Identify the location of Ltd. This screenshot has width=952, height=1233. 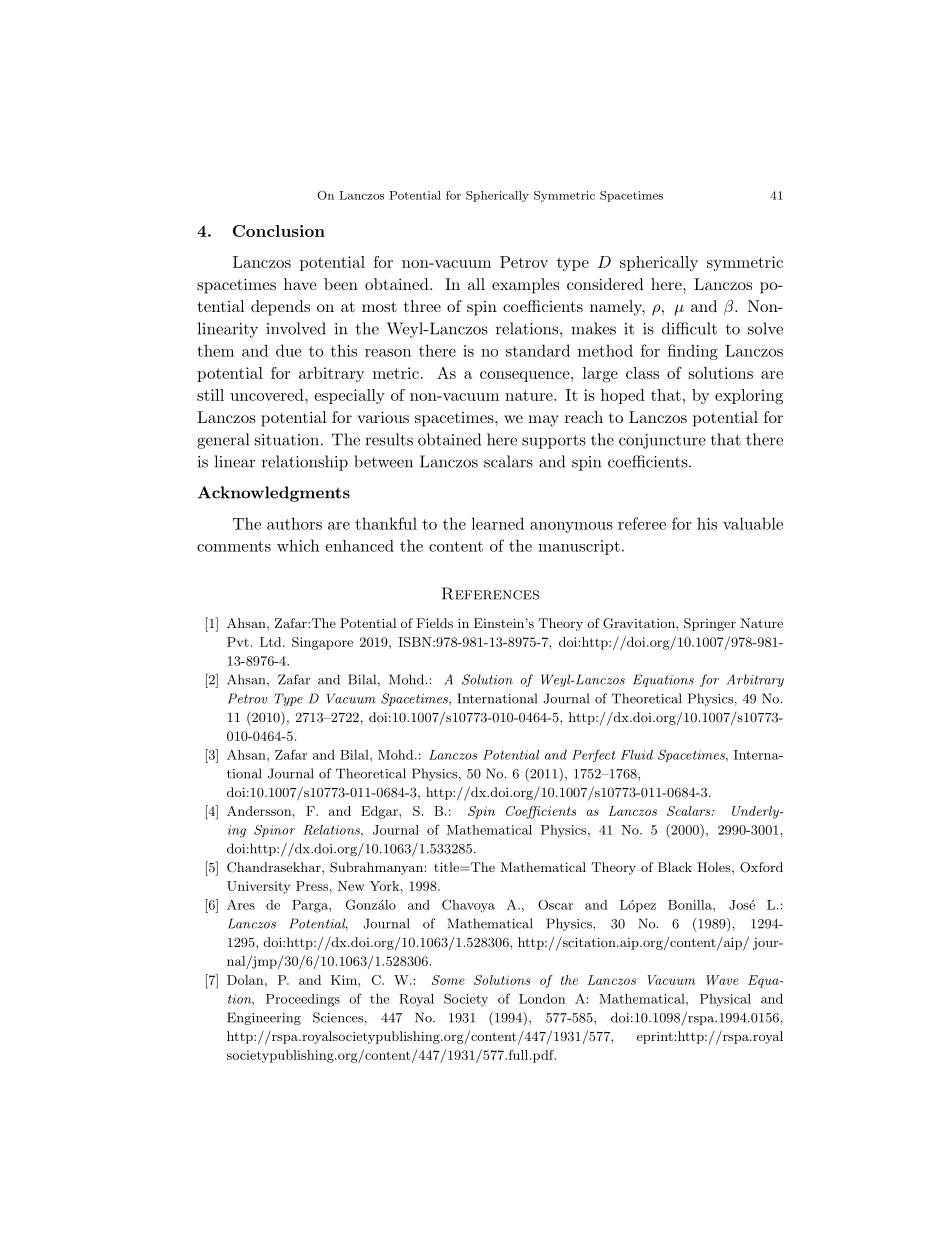
(272, 642).
